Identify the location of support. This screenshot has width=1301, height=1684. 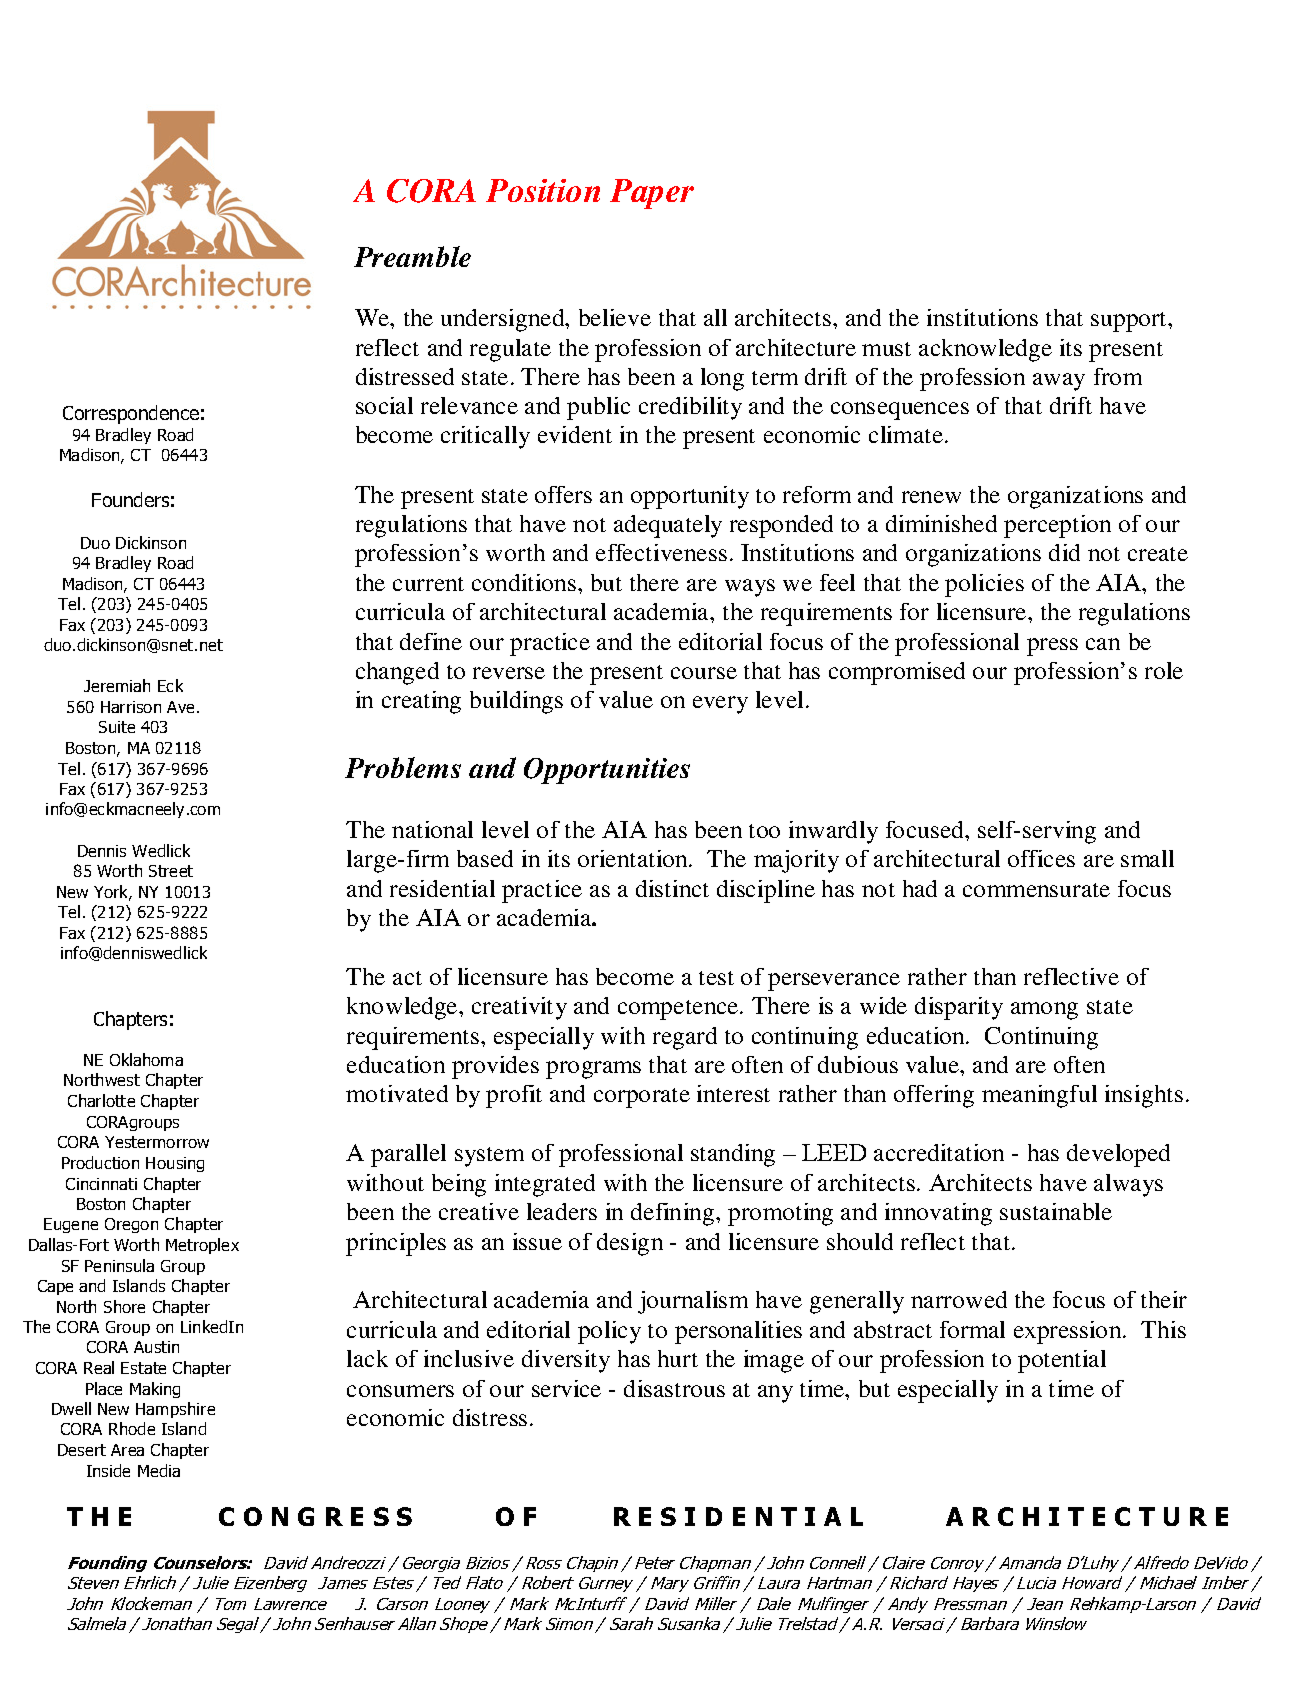
(1130, 322).
